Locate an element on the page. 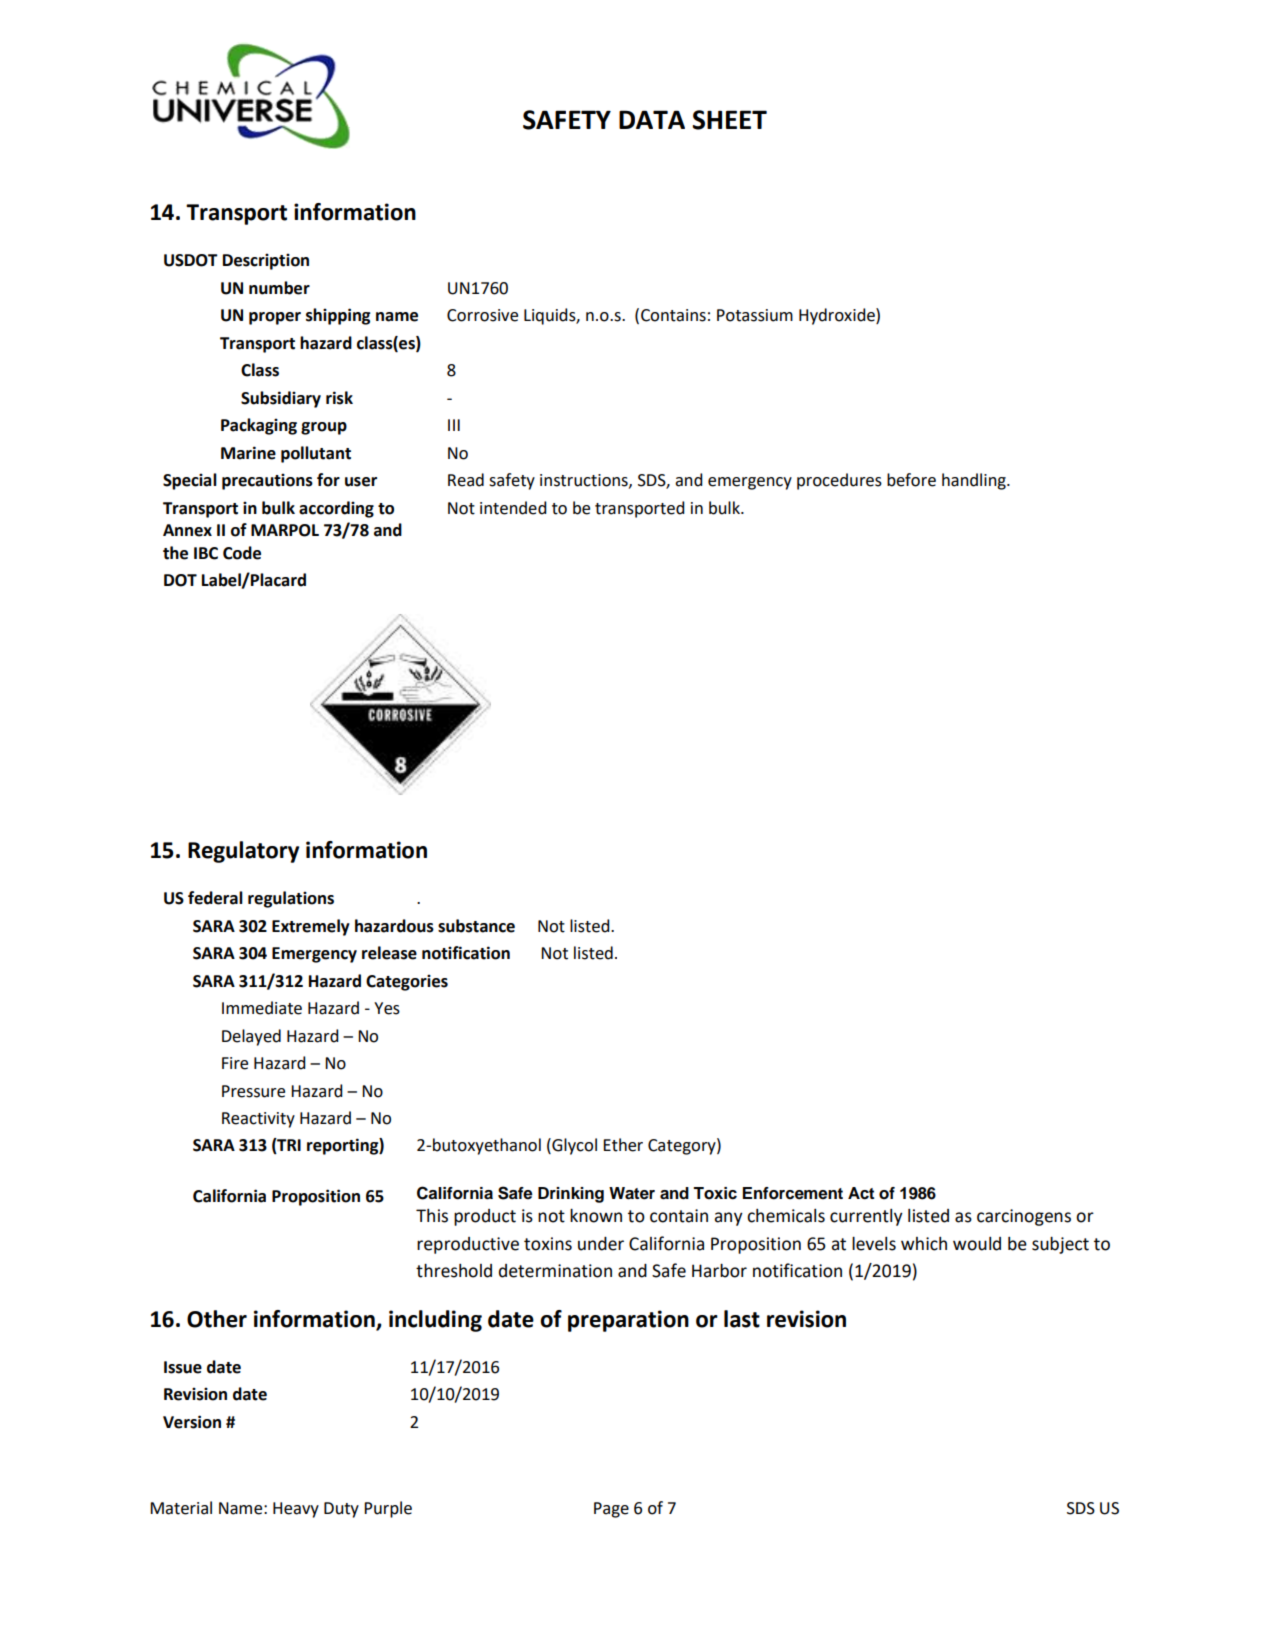 The width and height of the document is (1269, 1642). Heavy is located at coordinates (296, 1510).
